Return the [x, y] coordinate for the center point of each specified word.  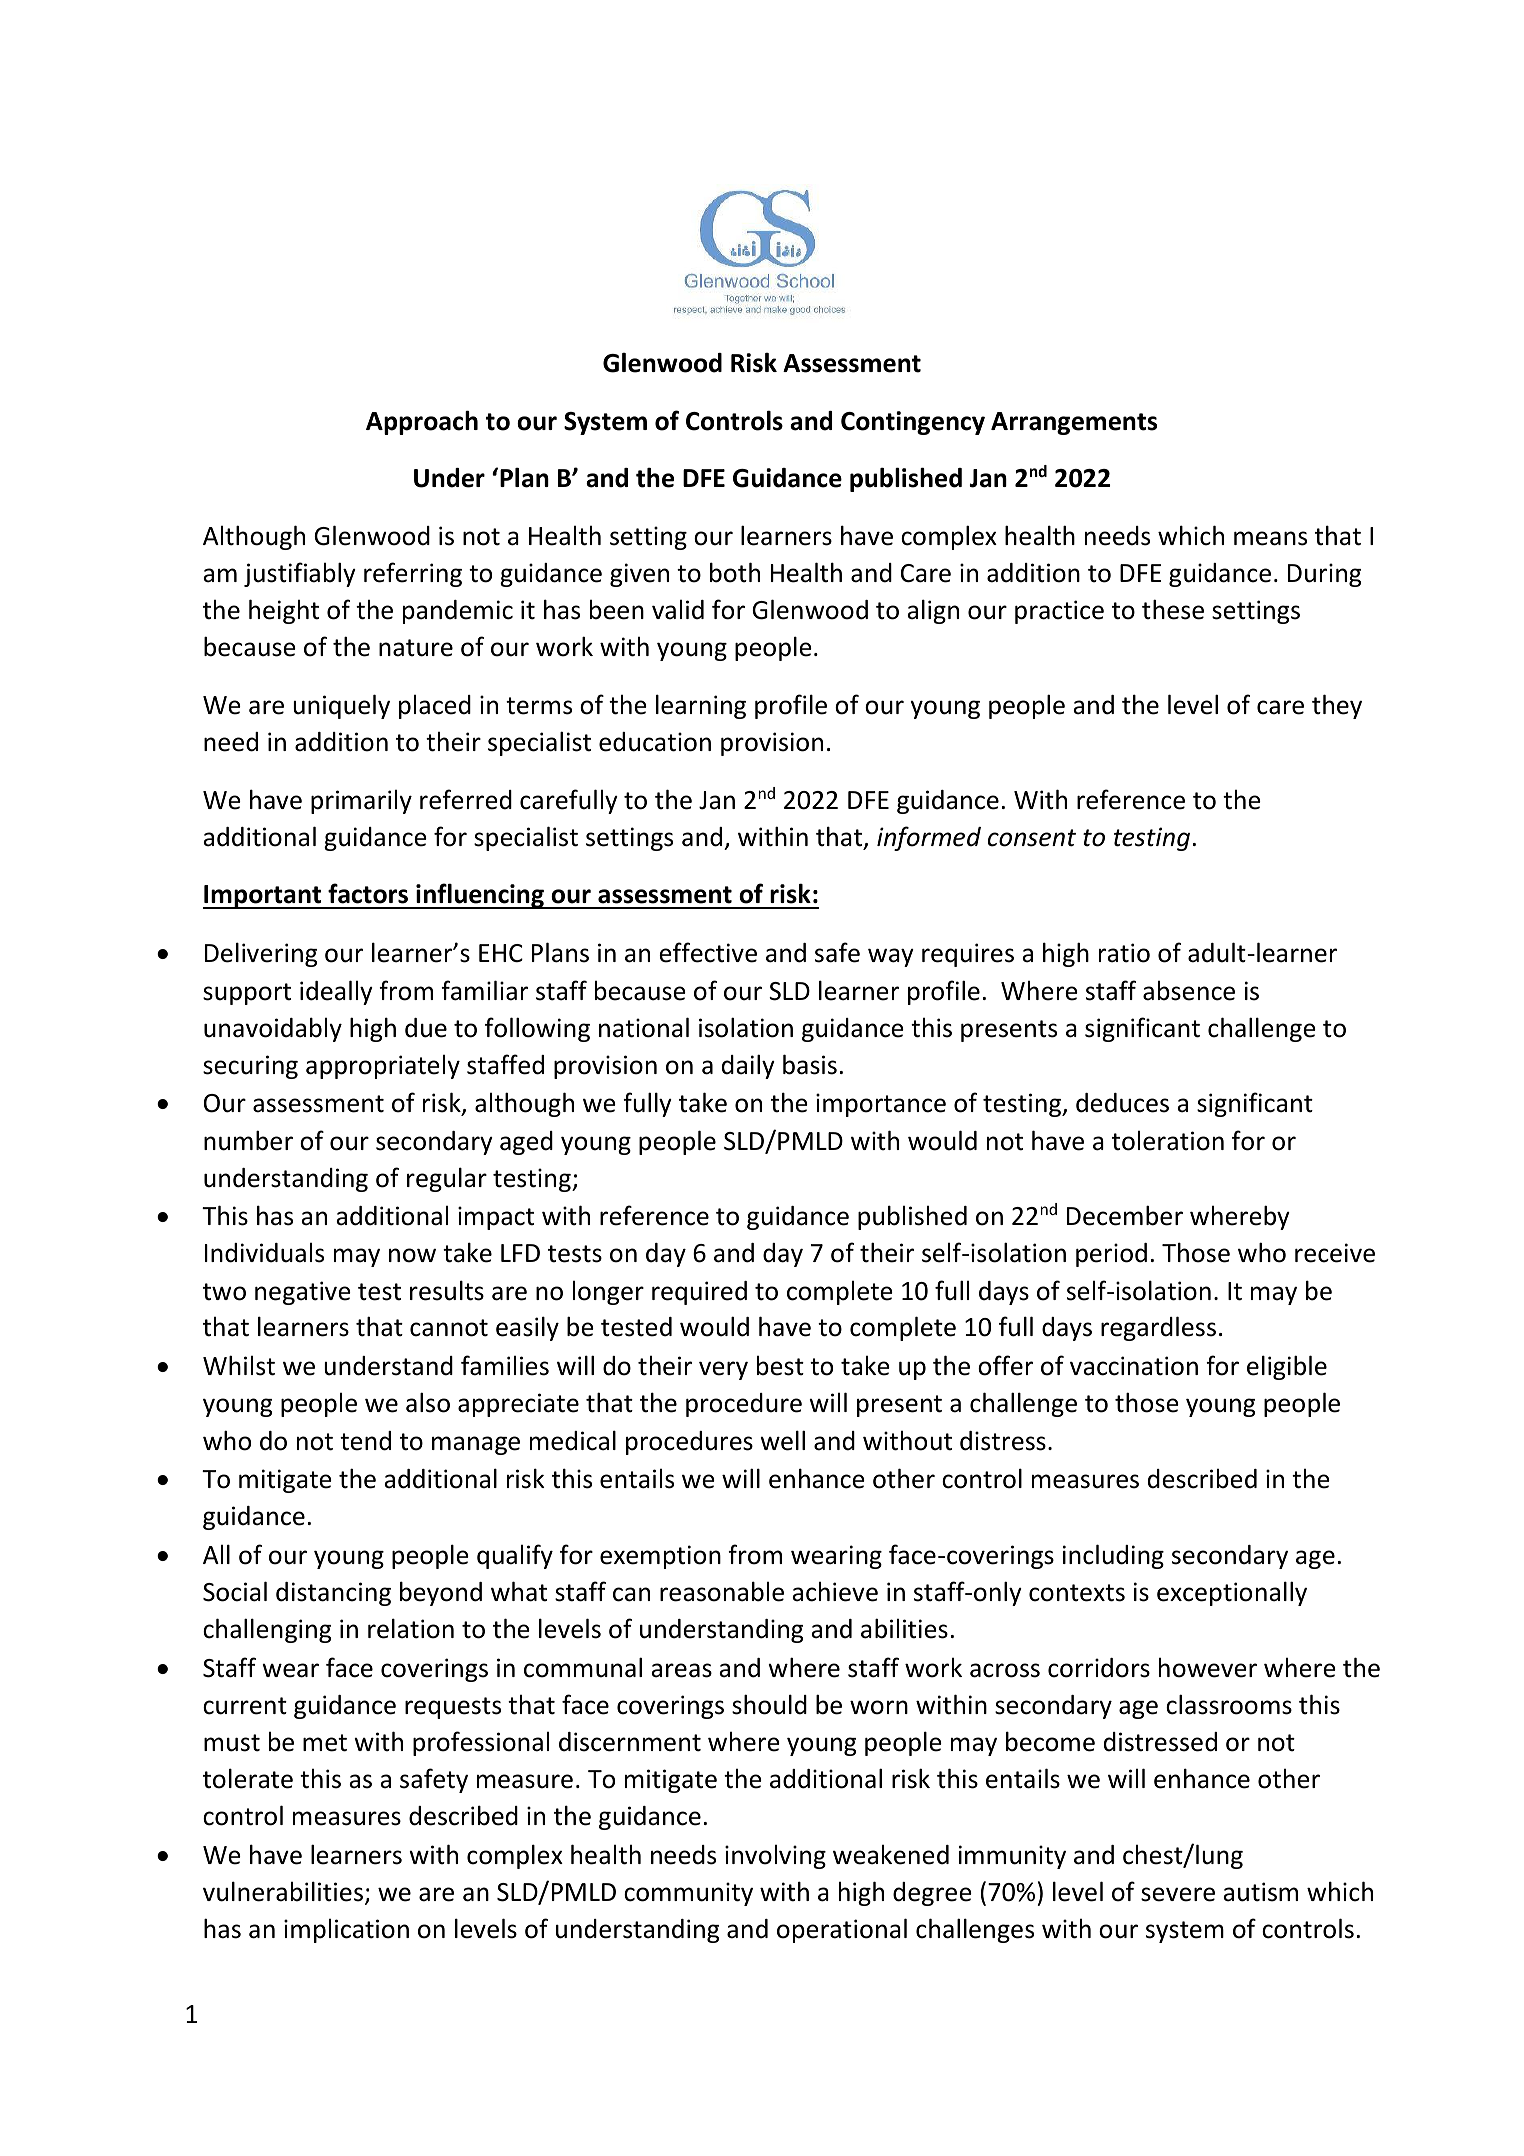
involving [775, 1857]
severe [1178, 1894]
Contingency [913, 423]
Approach [422, 422]
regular [447, 1179]
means [1270, 538]
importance [881, 1105]
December [1125, 1215]
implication [346, 1931]
